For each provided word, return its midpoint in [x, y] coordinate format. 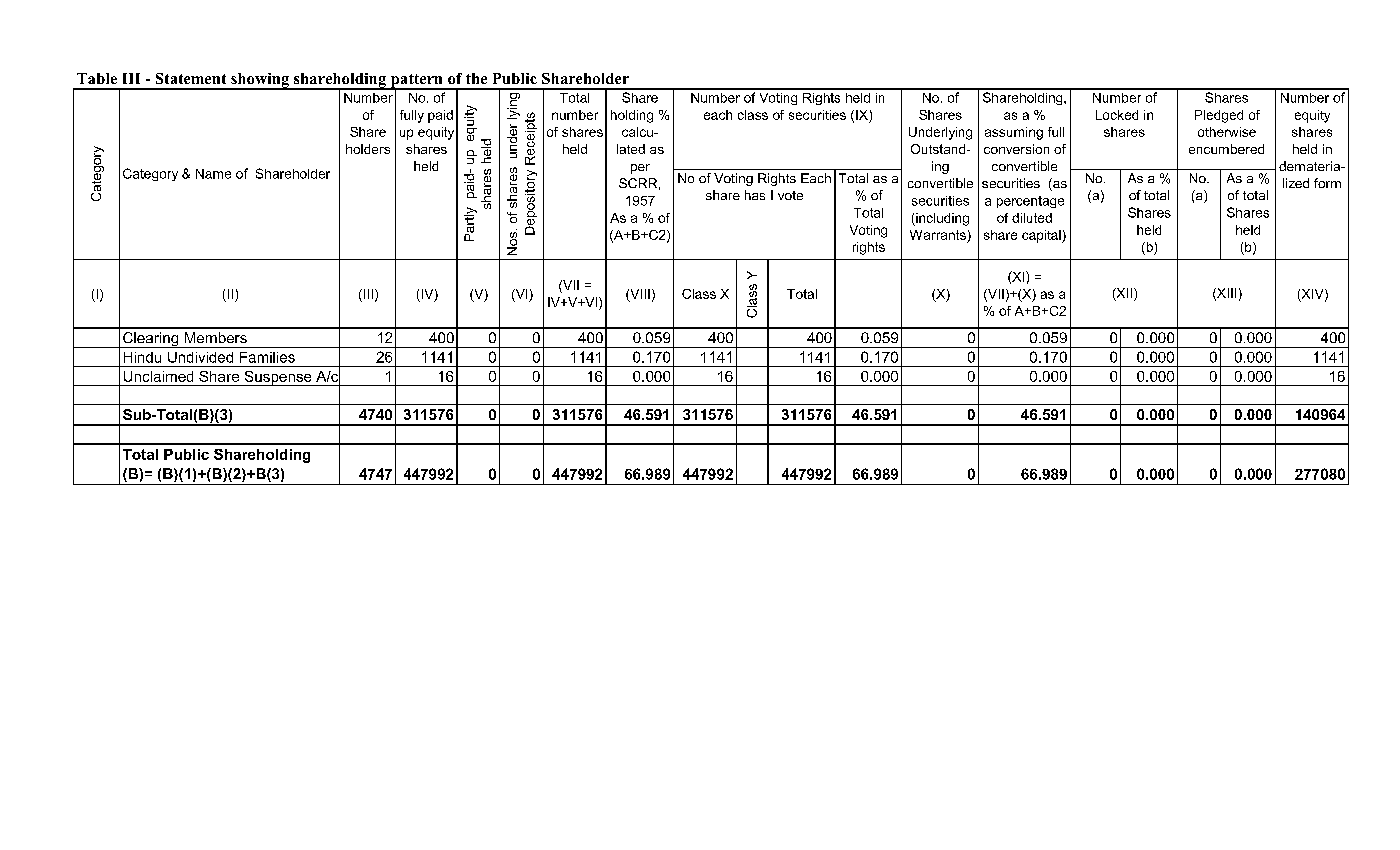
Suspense [278, 378]
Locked [1117, 115]
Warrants [938, 235]
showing [260, 81]
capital [1042, 236]
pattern [416, 82]
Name [213, 174]
